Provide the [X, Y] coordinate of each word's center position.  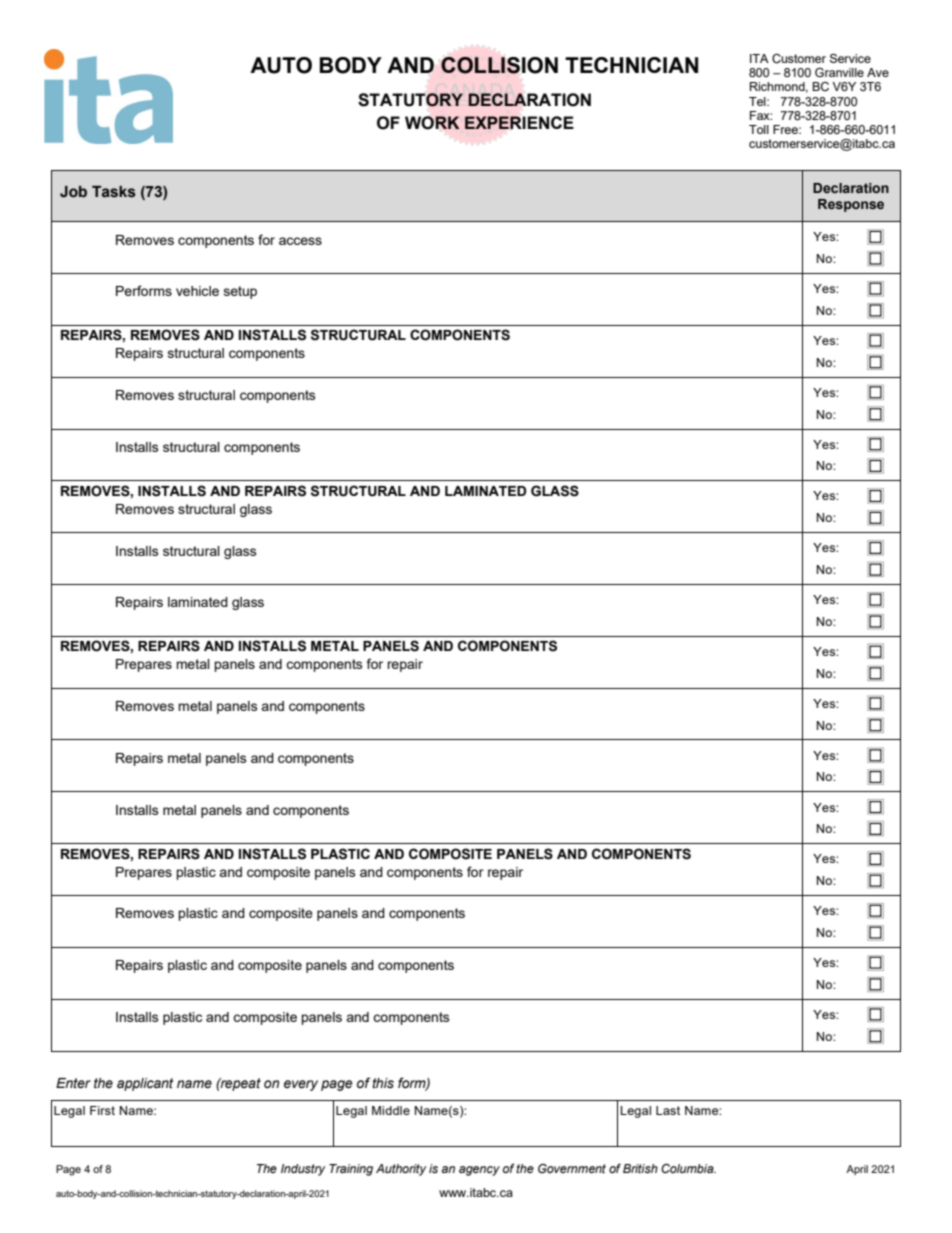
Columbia [688, 1168]
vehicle [197, 291]
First [102, 1110]
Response [851, 205]
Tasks [114, 192]
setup [240, 292]
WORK [432, 123]
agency [479, 1171]
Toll [759, 129]
